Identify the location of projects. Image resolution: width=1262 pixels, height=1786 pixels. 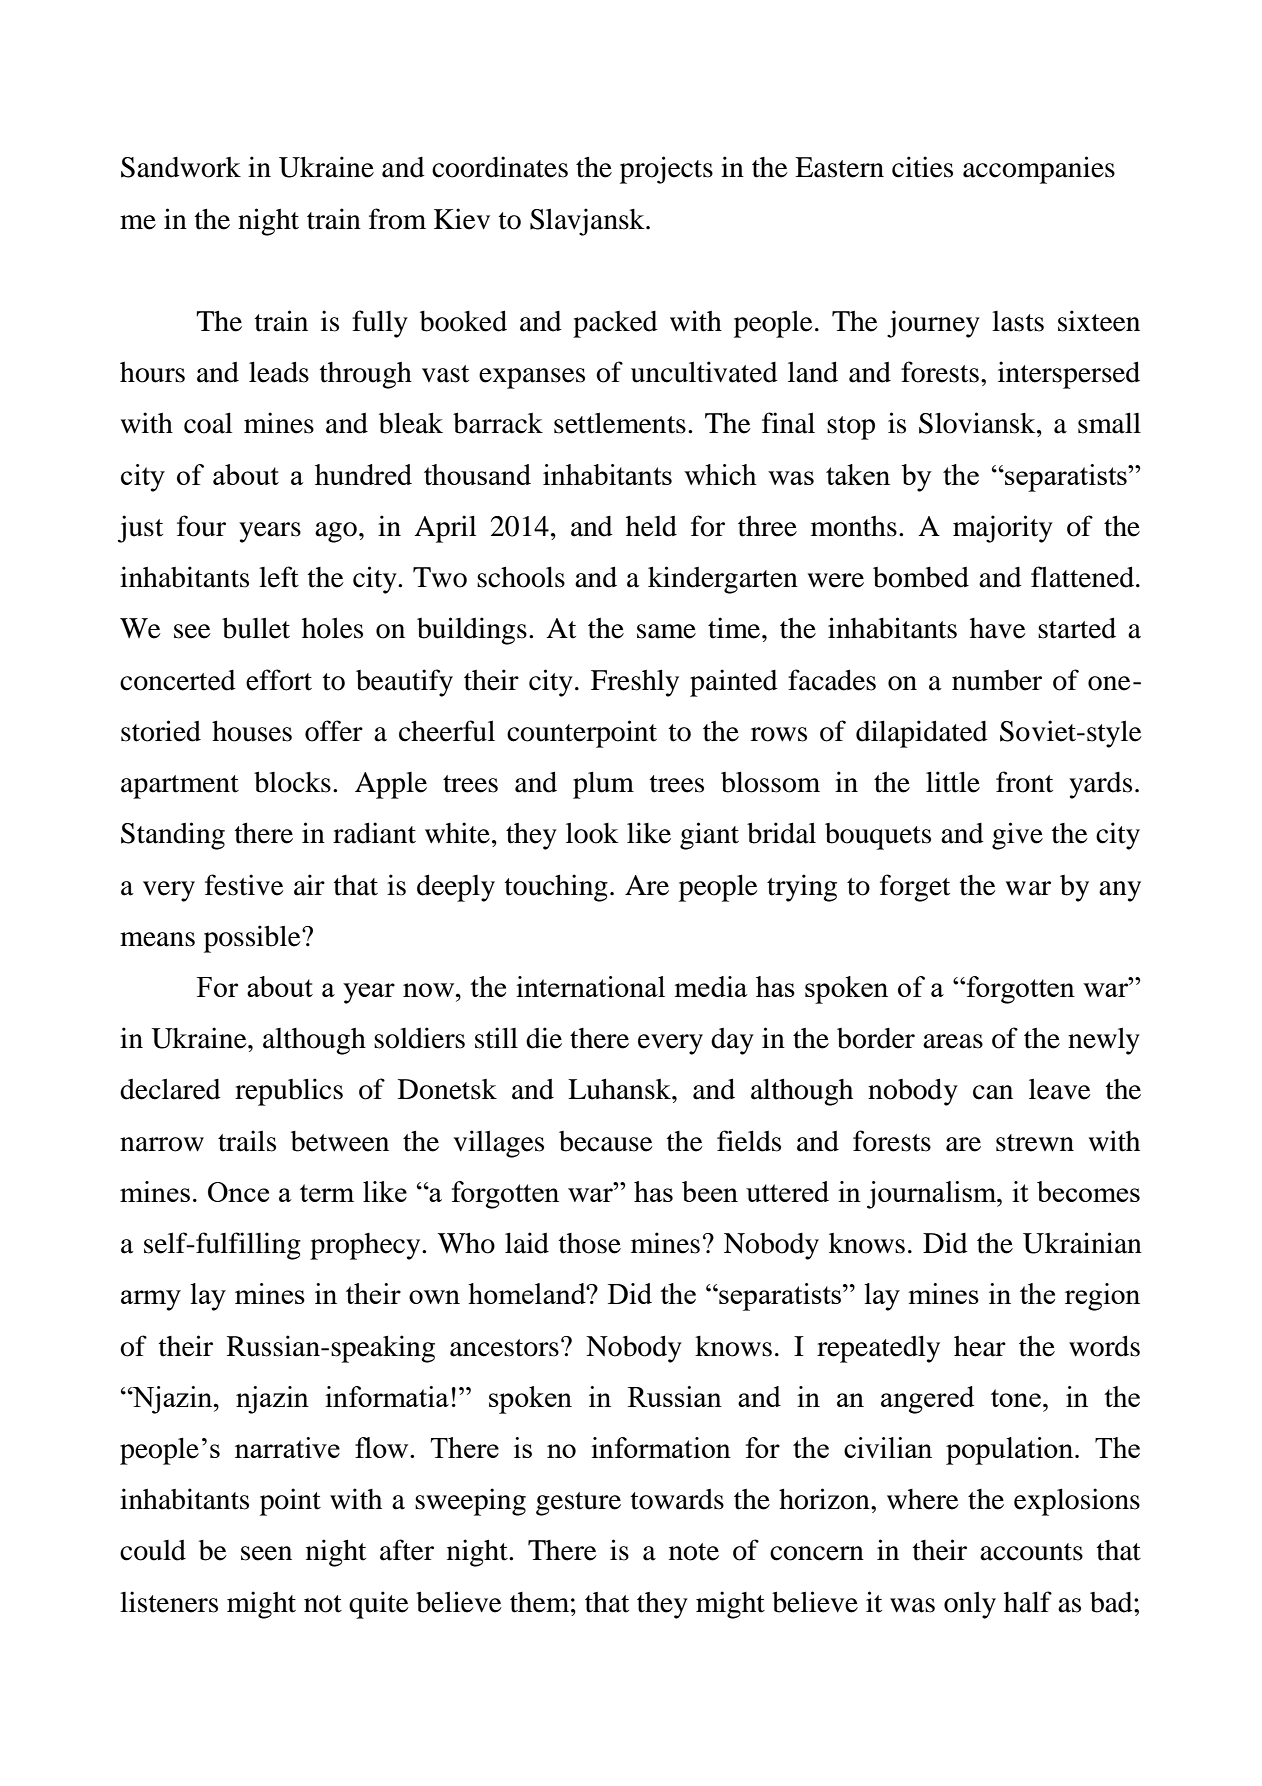
(666, 170).
